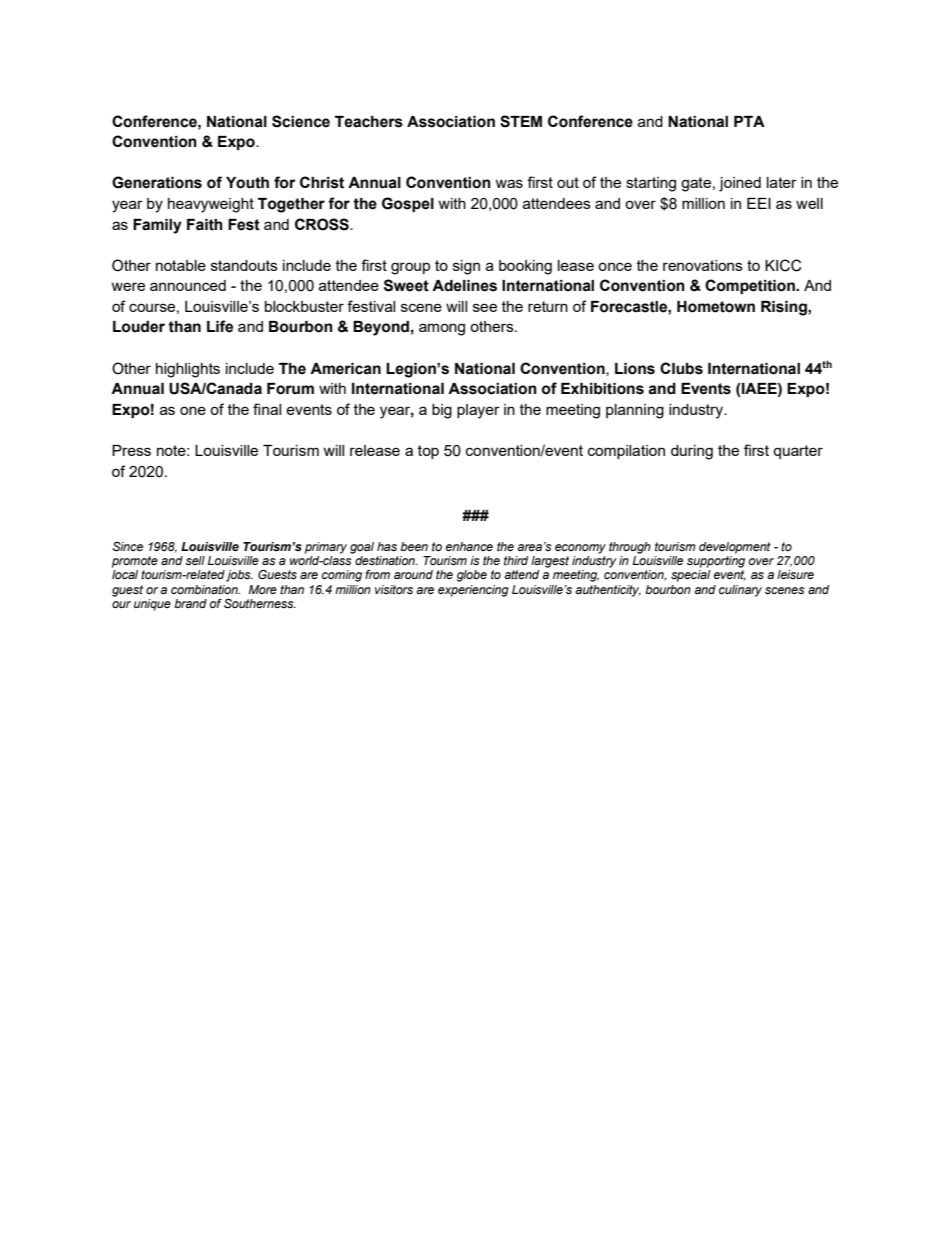 This screenshot has width=952, height=1233. I want to click on Science, so click(301, 121).
